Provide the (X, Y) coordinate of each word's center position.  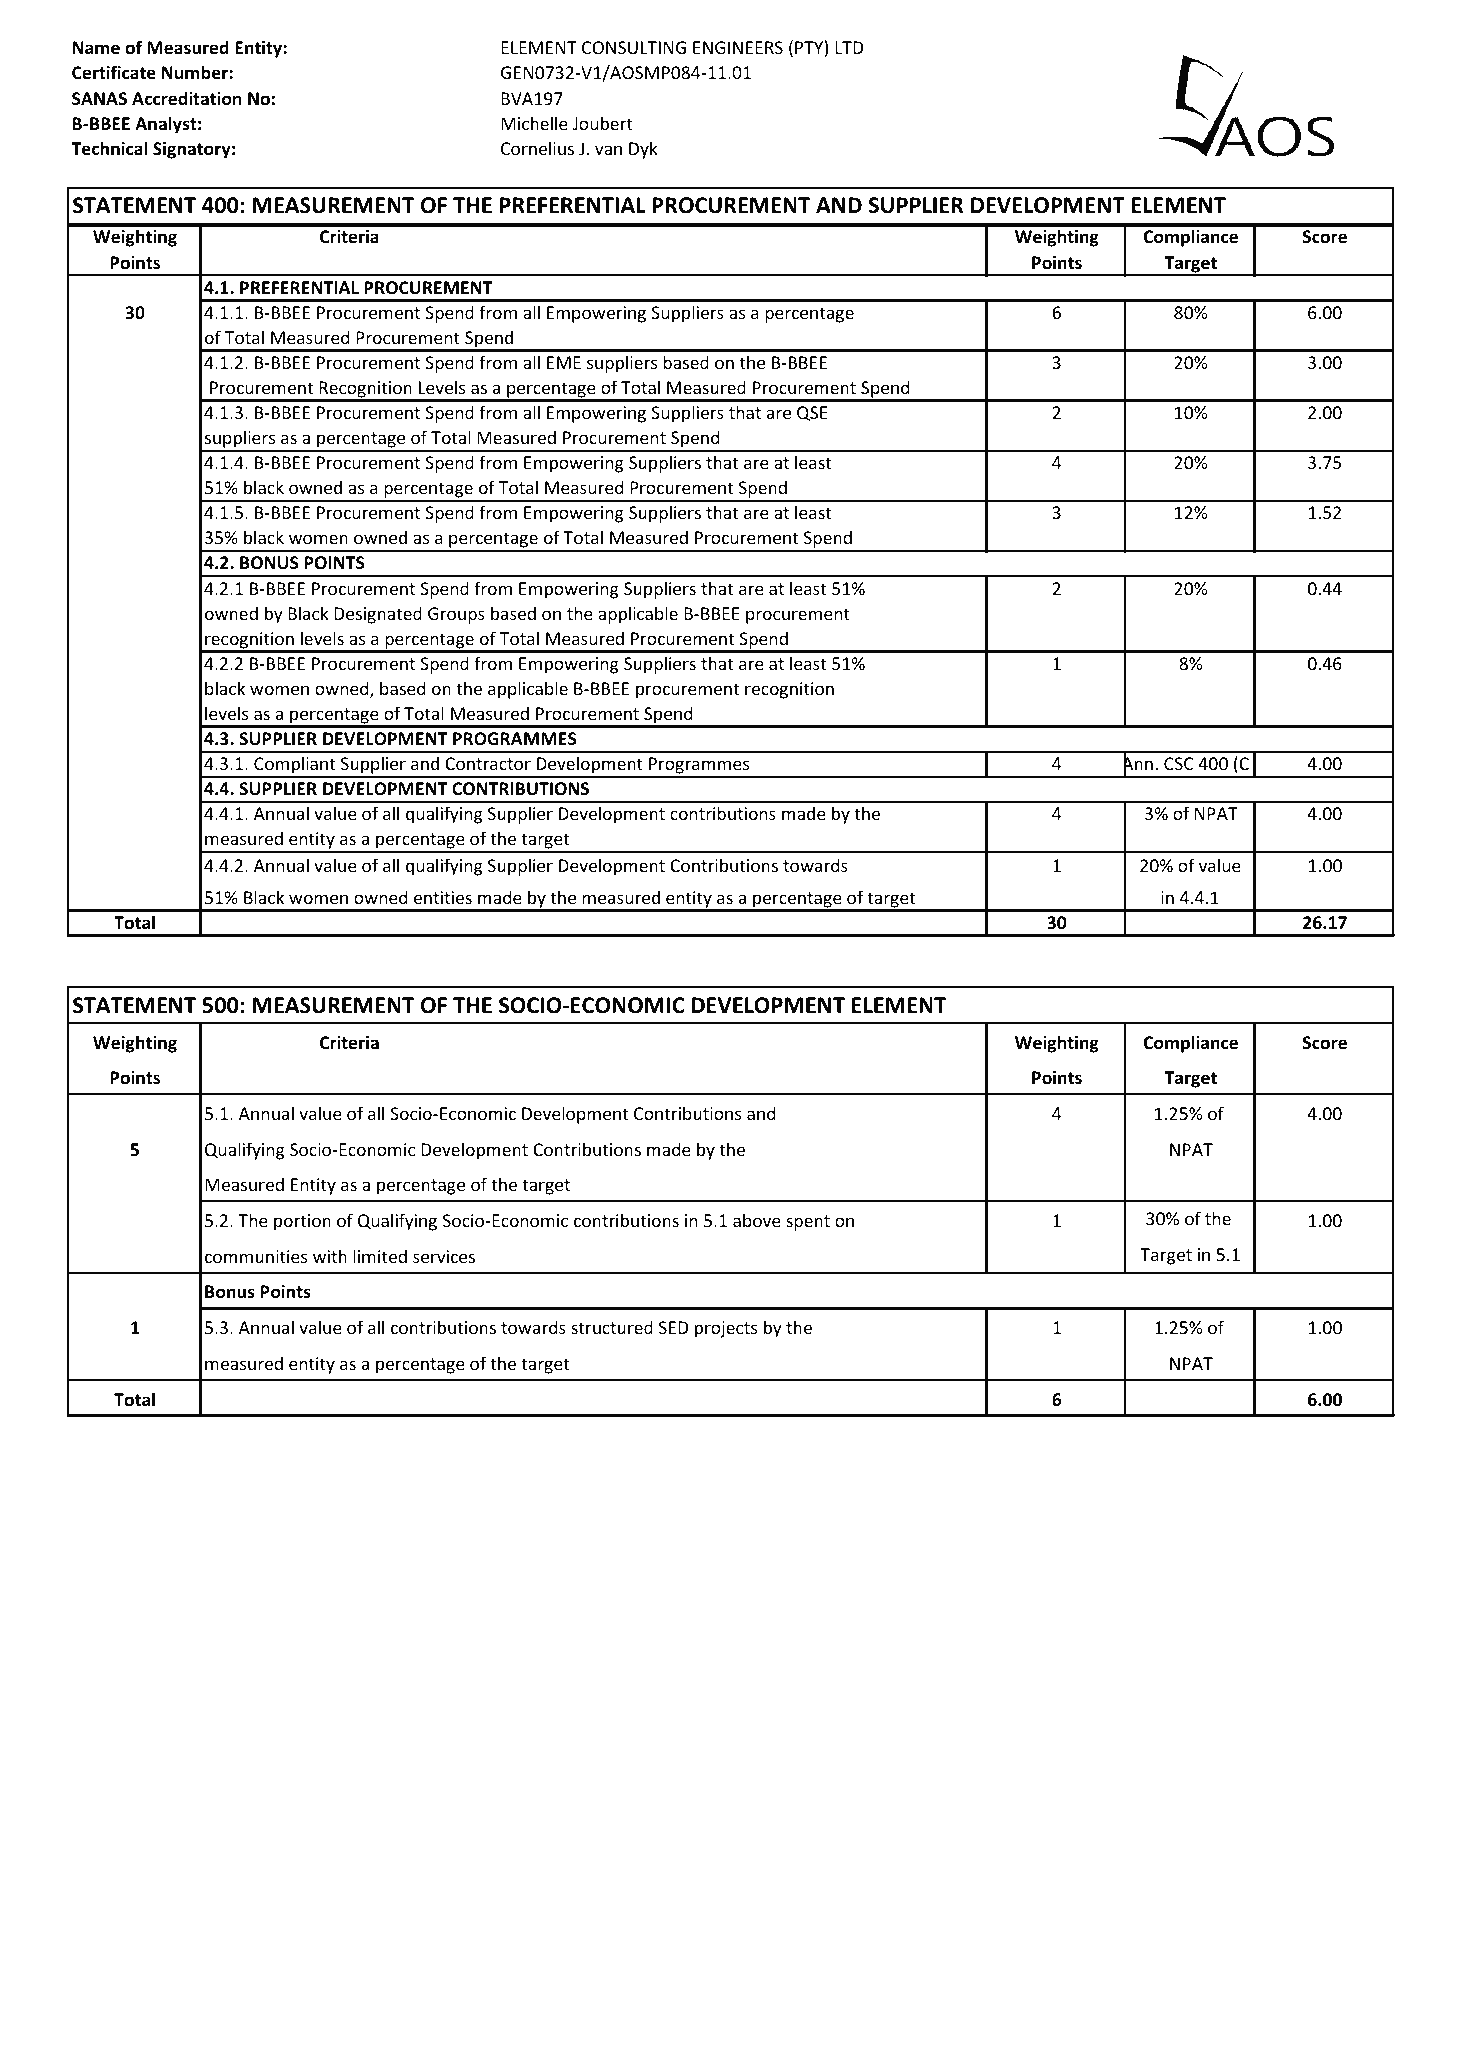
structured (612, 1327)
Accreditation (186, 98)
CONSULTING (634, 47)
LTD (849, 47)
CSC (1179, 763)
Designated (378, 615)
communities (256, 1256)
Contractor (488, 763)
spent (808, 1223)
